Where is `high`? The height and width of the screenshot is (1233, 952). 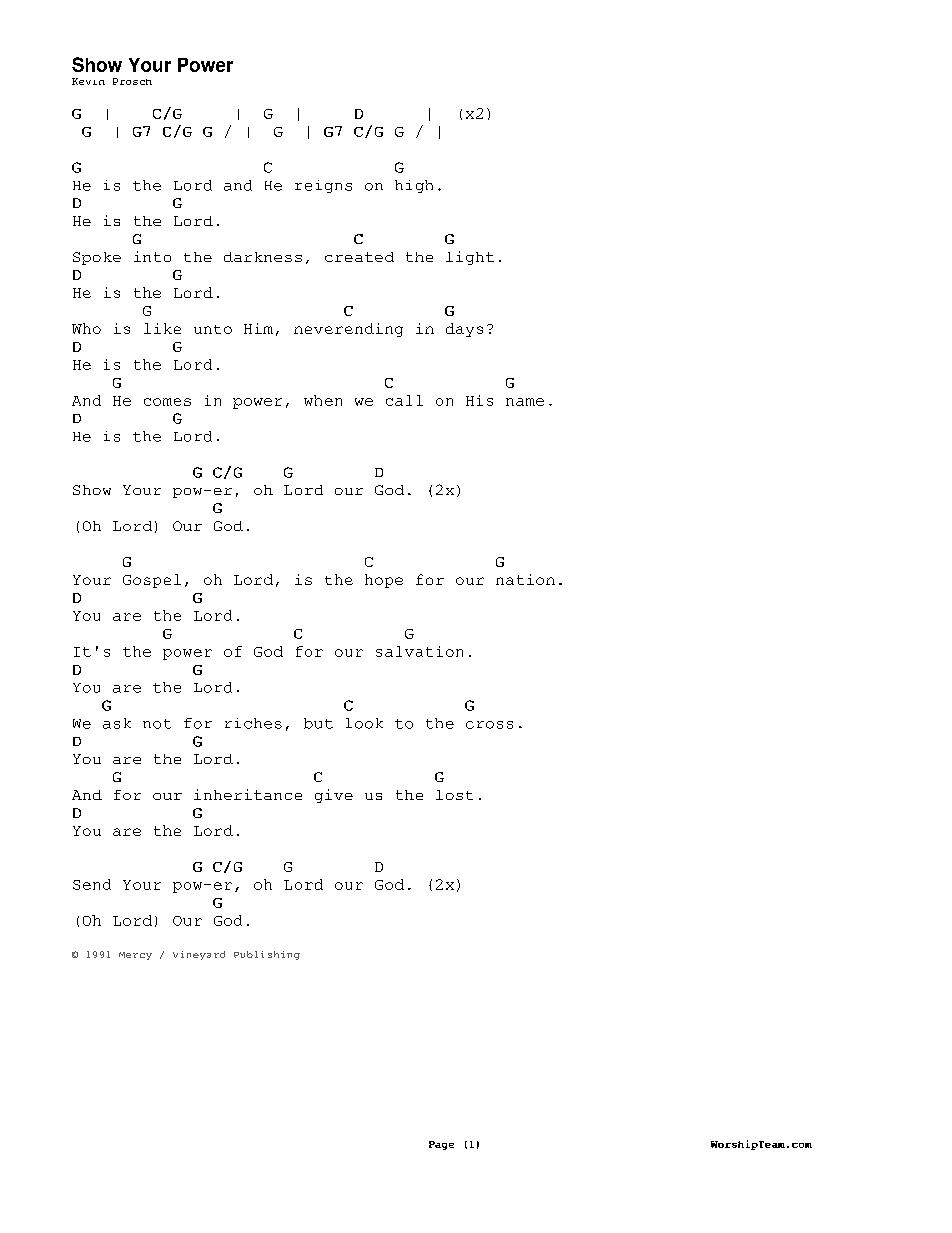
high is located at coordinates (414, 186).
